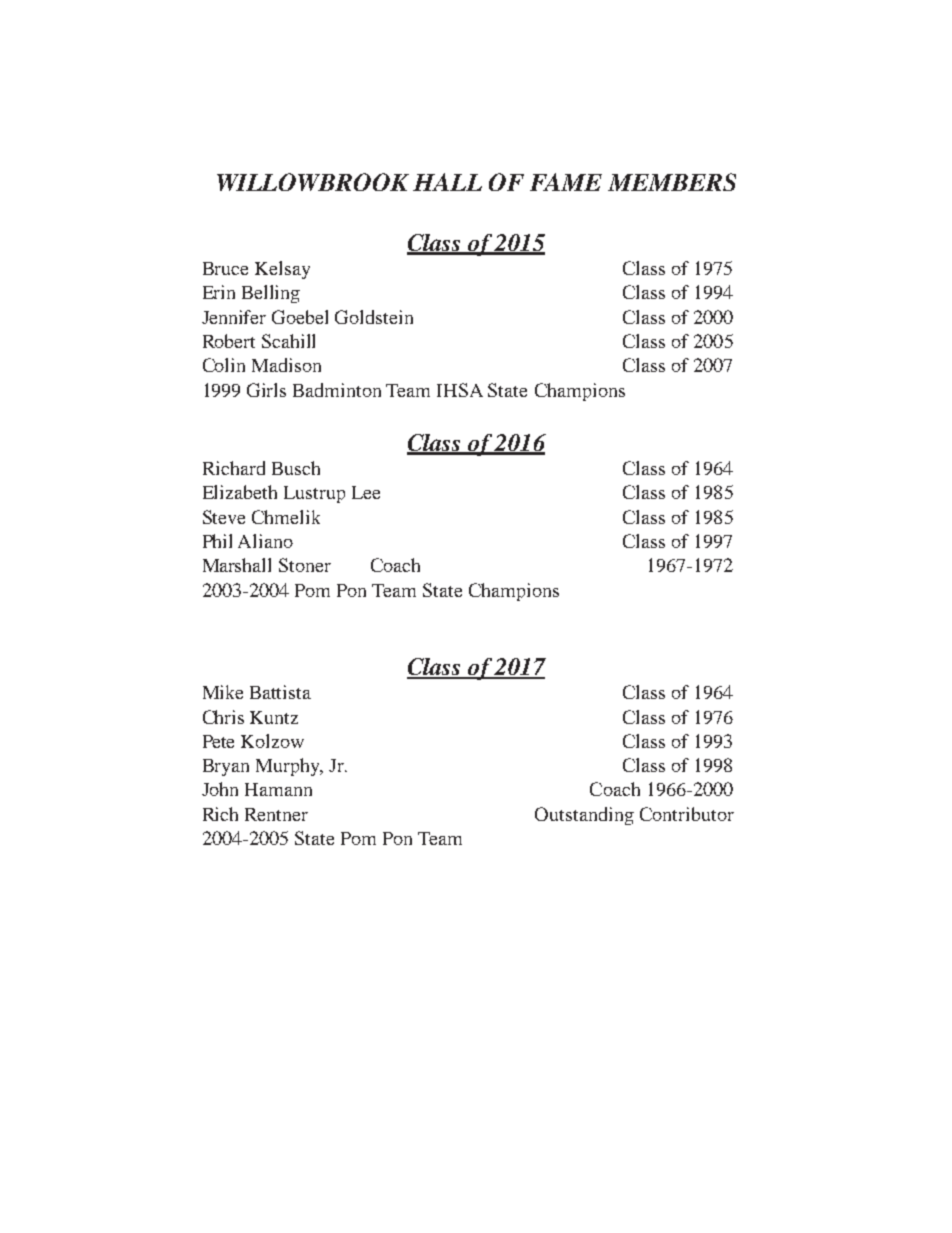 The image size is (952, 1233). I want to click on MEMBERS, so click(672, 182).
